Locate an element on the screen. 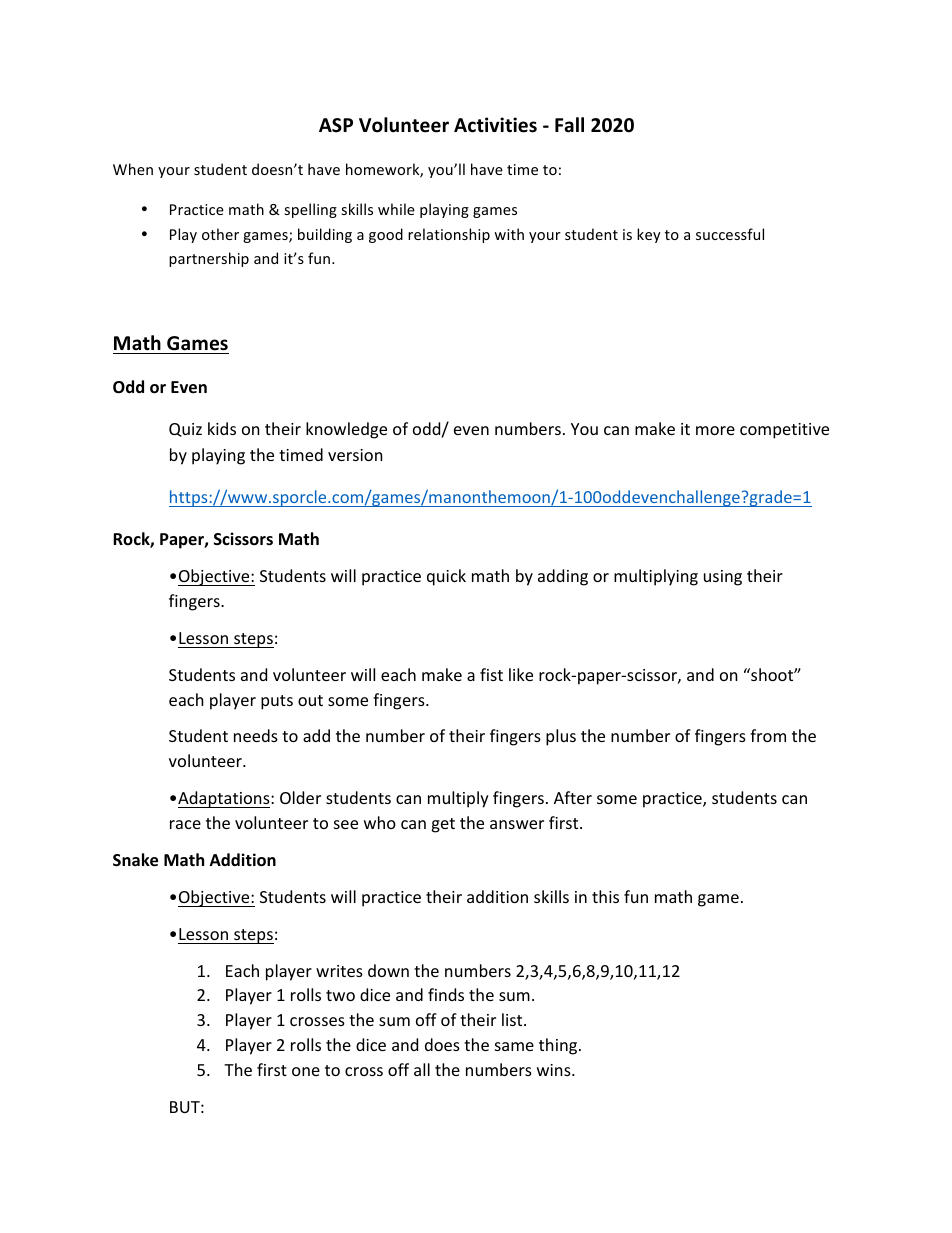  using is located at coordinates (723, 578).
